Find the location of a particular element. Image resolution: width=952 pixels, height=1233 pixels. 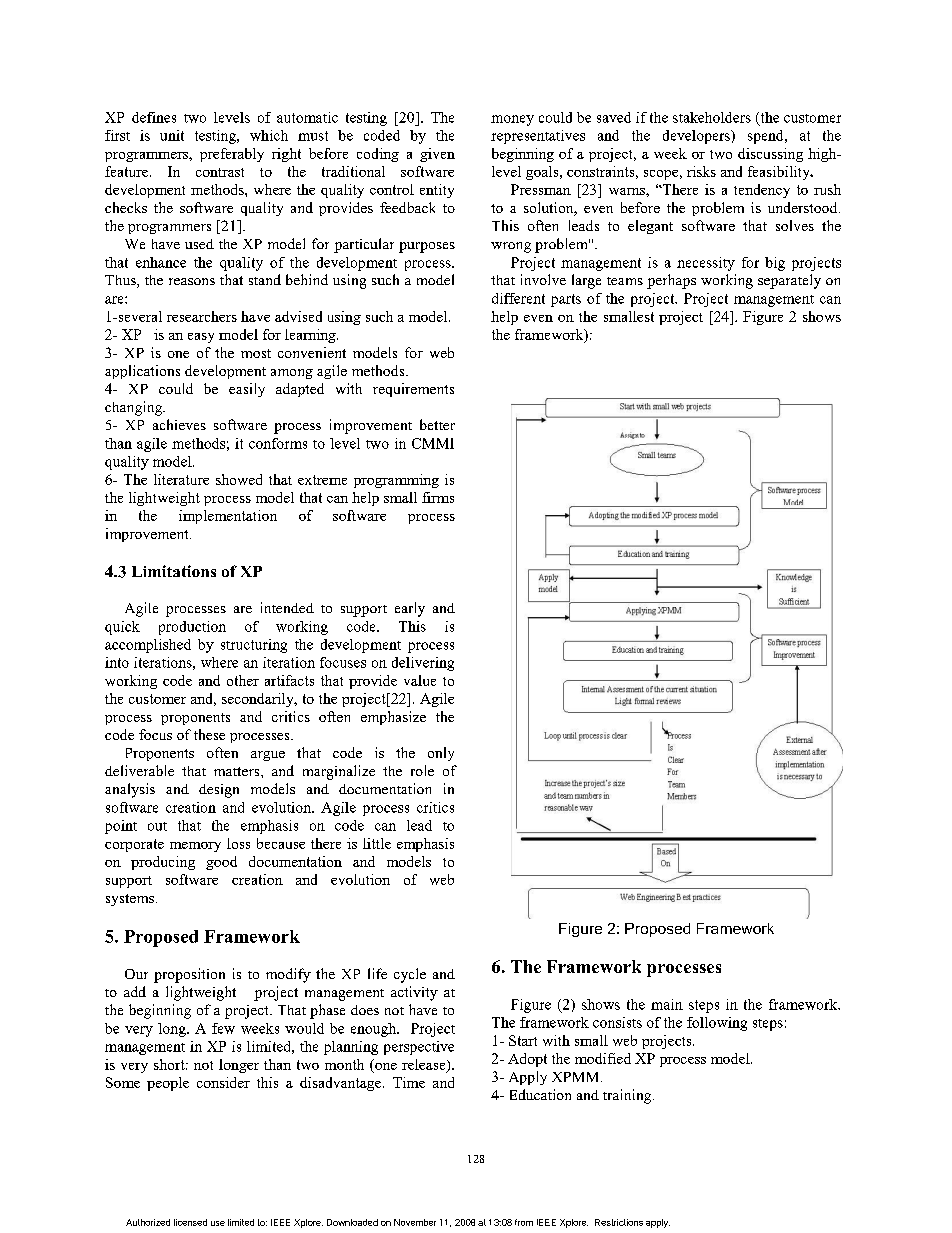

licensed is located at coordinates (190, 1222).
